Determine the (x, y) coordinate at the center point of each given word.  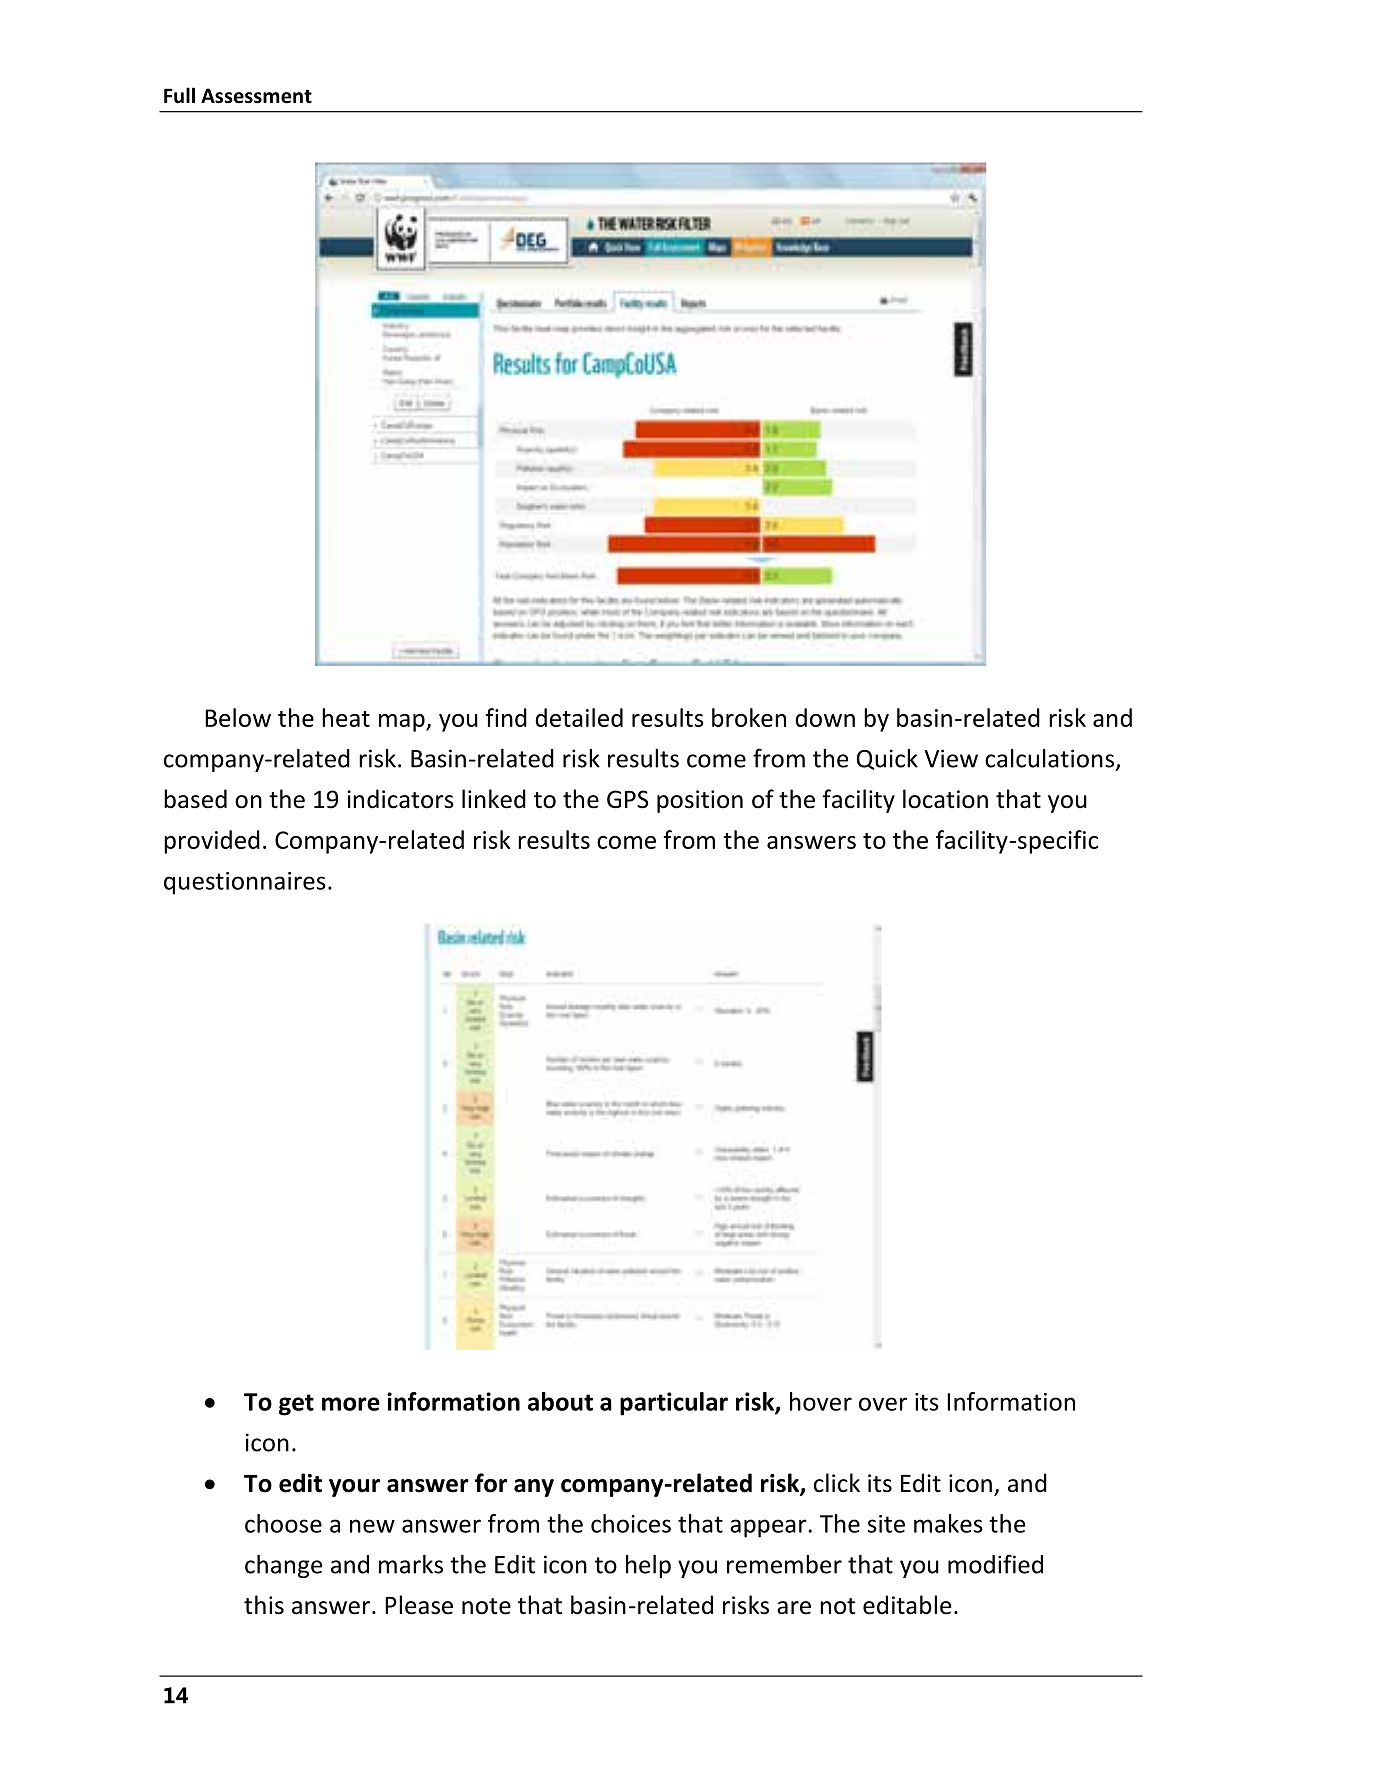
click (837, 1483)
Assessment (256, 96)
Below (238, 717)
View (951, 758)
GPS (628, 799)
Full (179, 95)
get (296, 1405)
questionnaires (245, 883)
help (648, 1566)
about (560, 1401)
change (283, 1566)
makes (948, 1523)
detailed (579, 717)
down (825, 717)
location (945, 799)
